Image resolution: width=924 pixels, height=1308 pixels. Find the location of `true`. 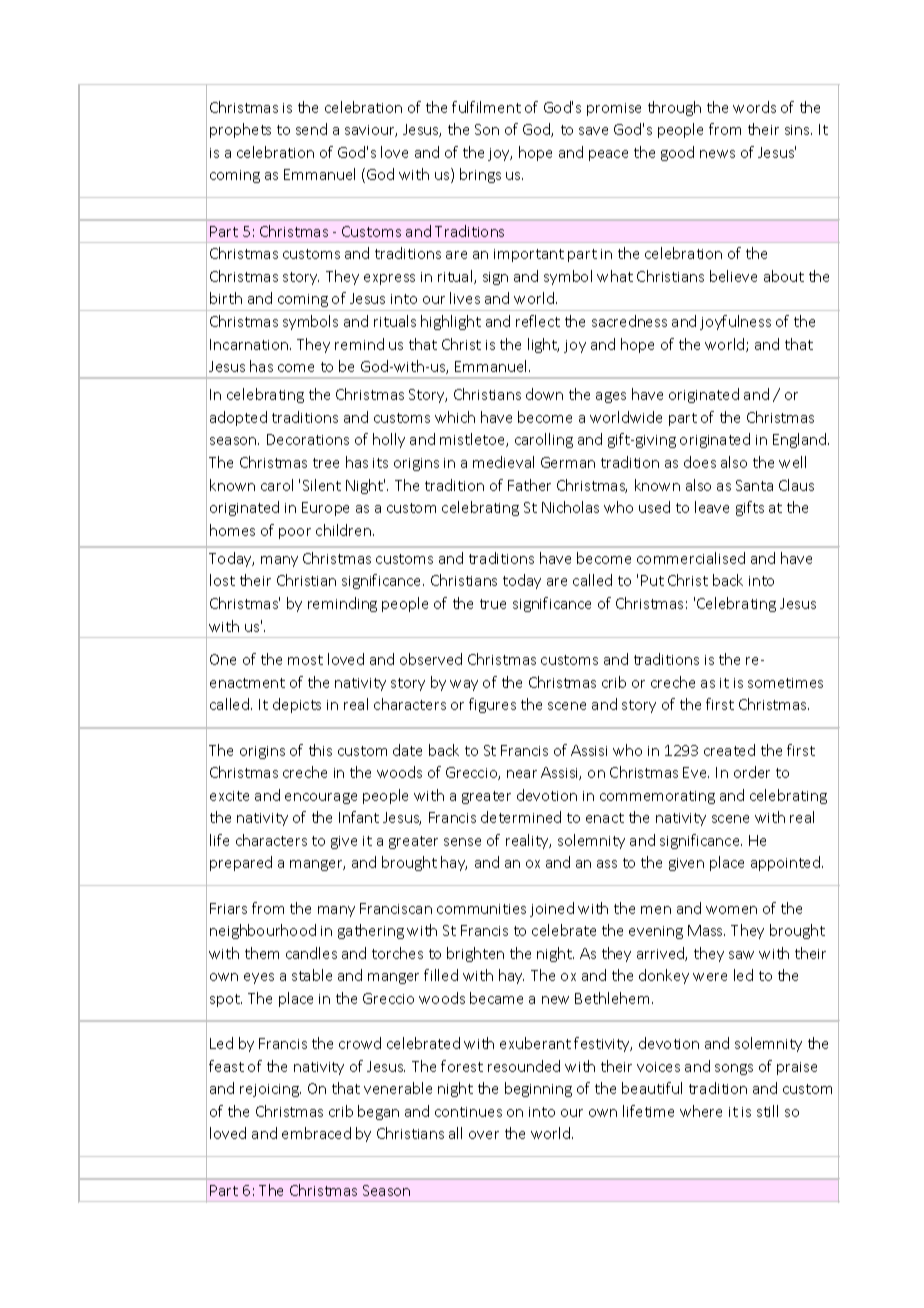

true is located at coordinates (493, 604).
